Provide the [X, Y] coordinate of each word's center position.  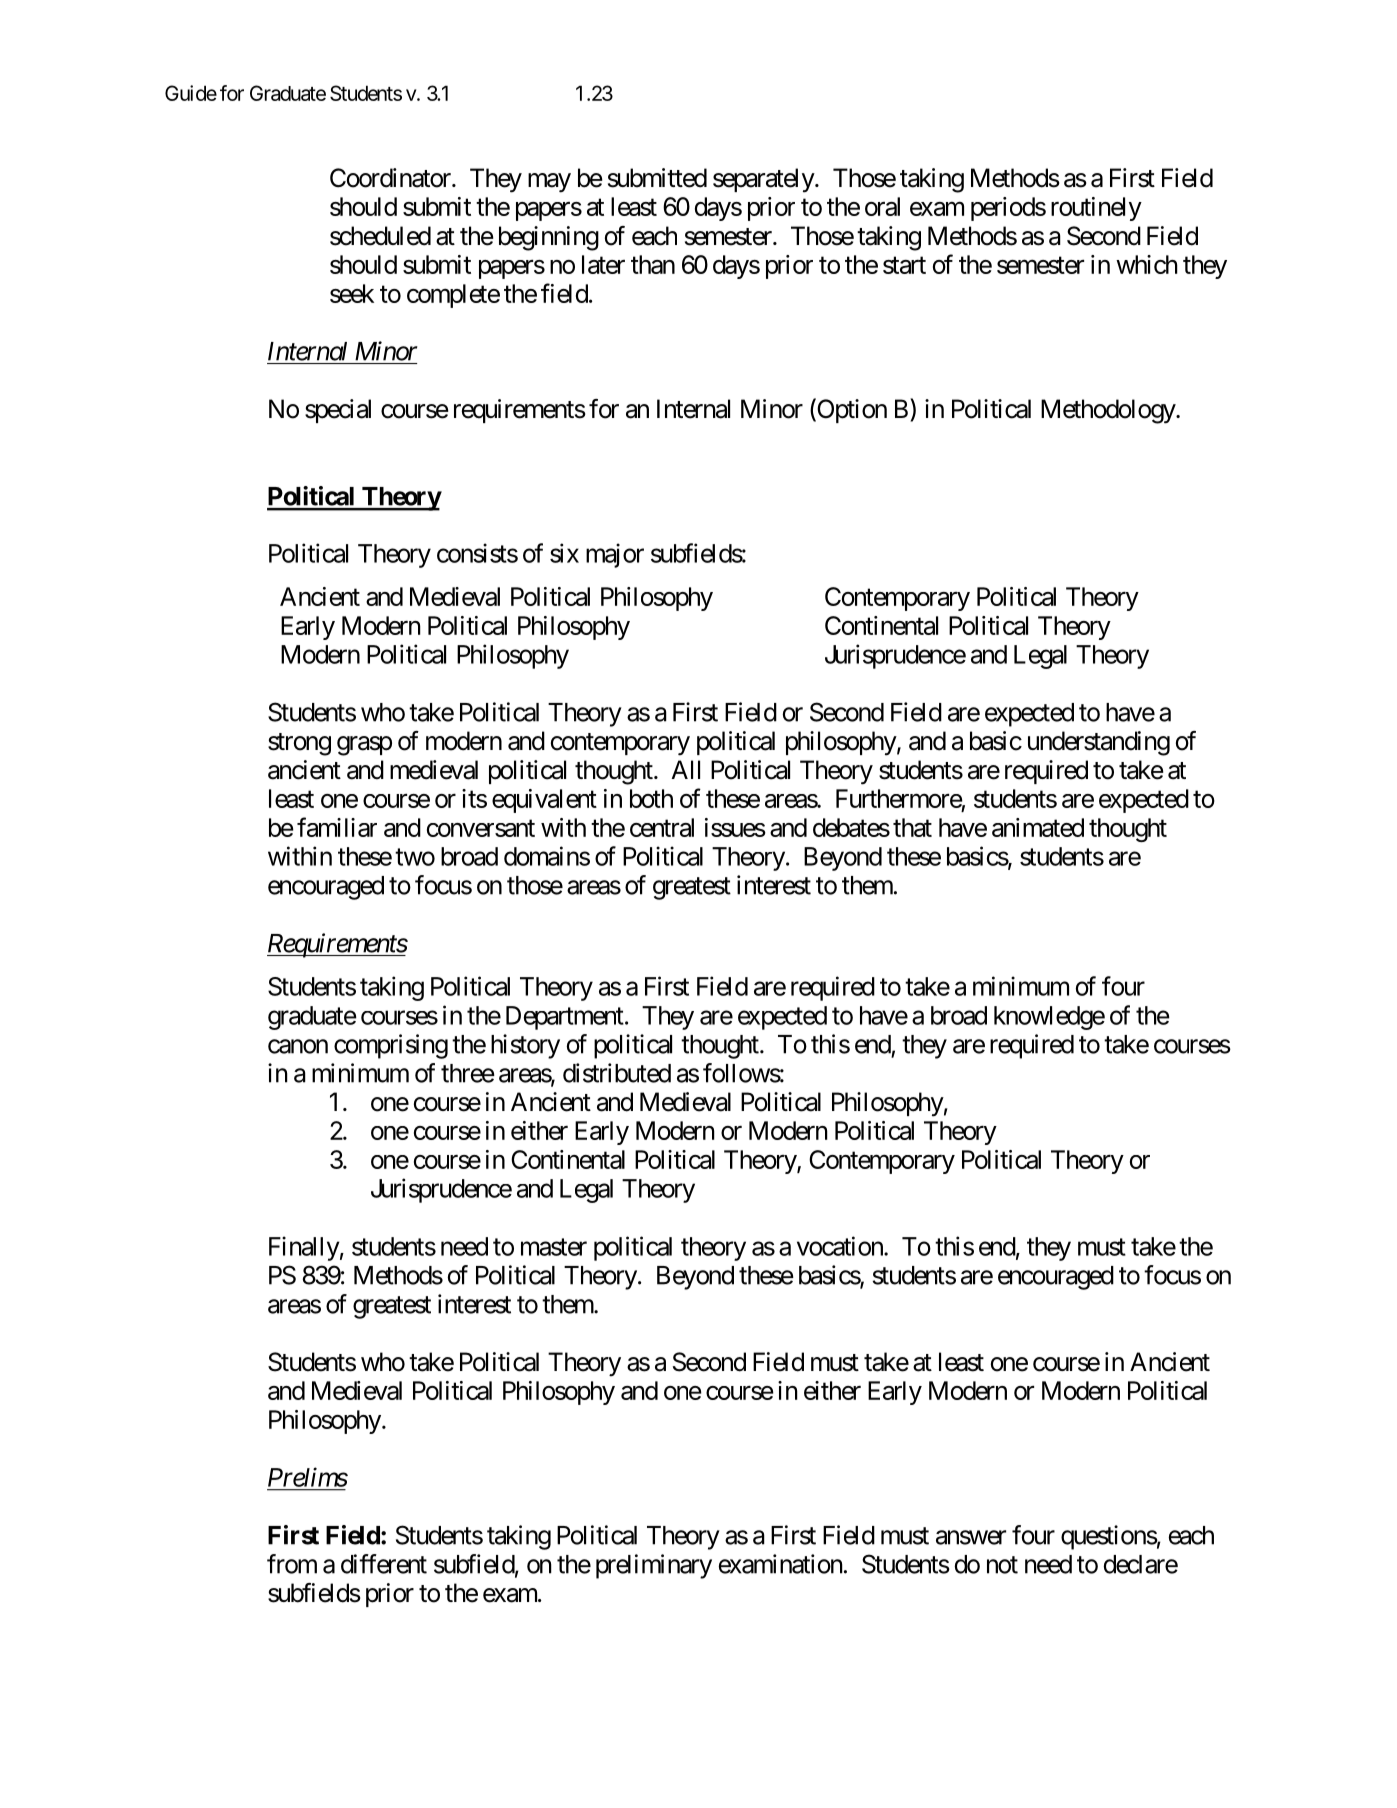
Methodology [1109, 411]
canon [298, 1046]
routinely [1096, 209]
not [1002, 1565]
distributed [617, 1073]
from [292, 1564]
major [615, 555]
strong [299, 744]
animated [1038, 827]
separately [764, 180]
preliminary [654, 1566]
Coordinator [391, 178]
